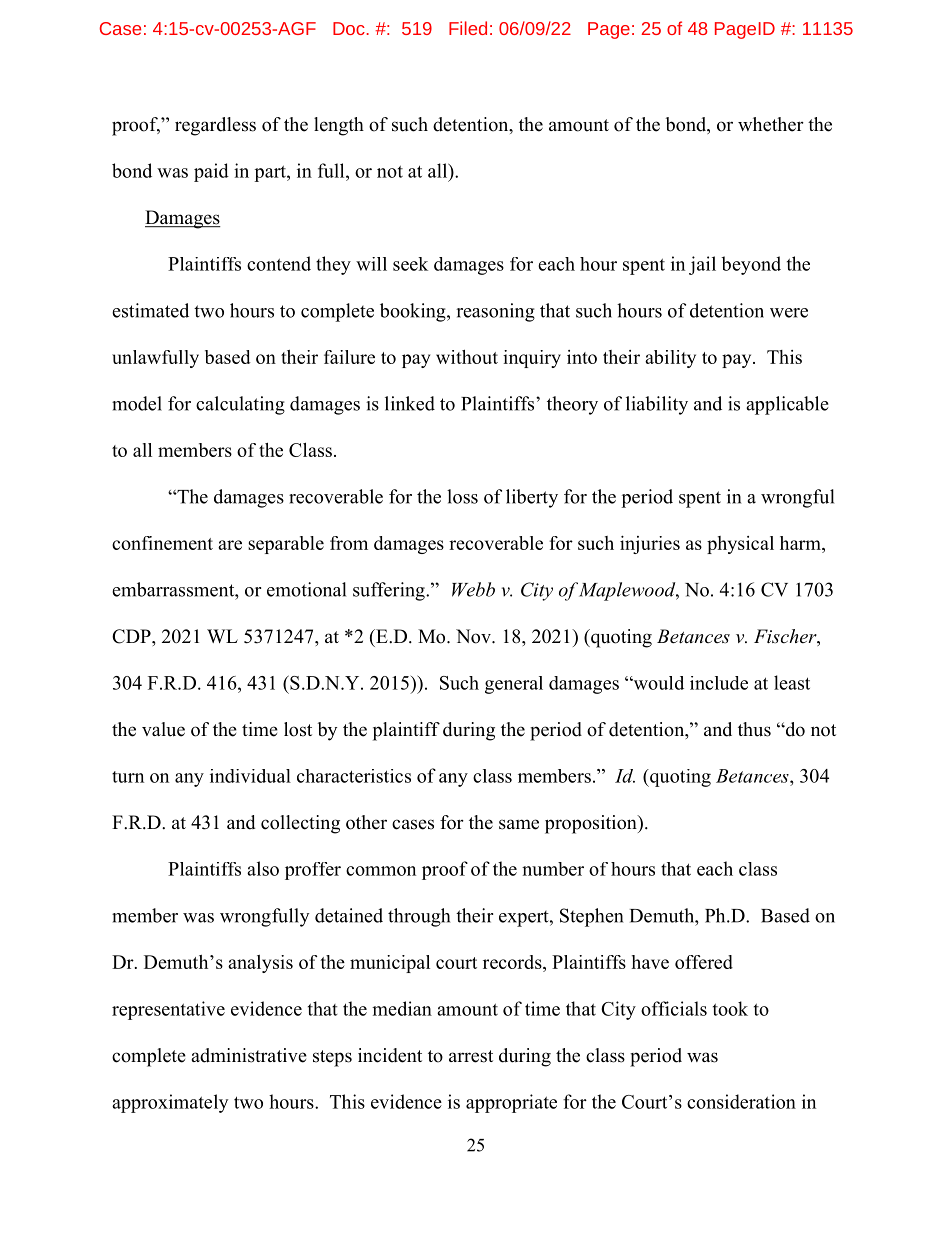  Describe the element at coordinates (514, 685) in the document. I see `general` at that location.
